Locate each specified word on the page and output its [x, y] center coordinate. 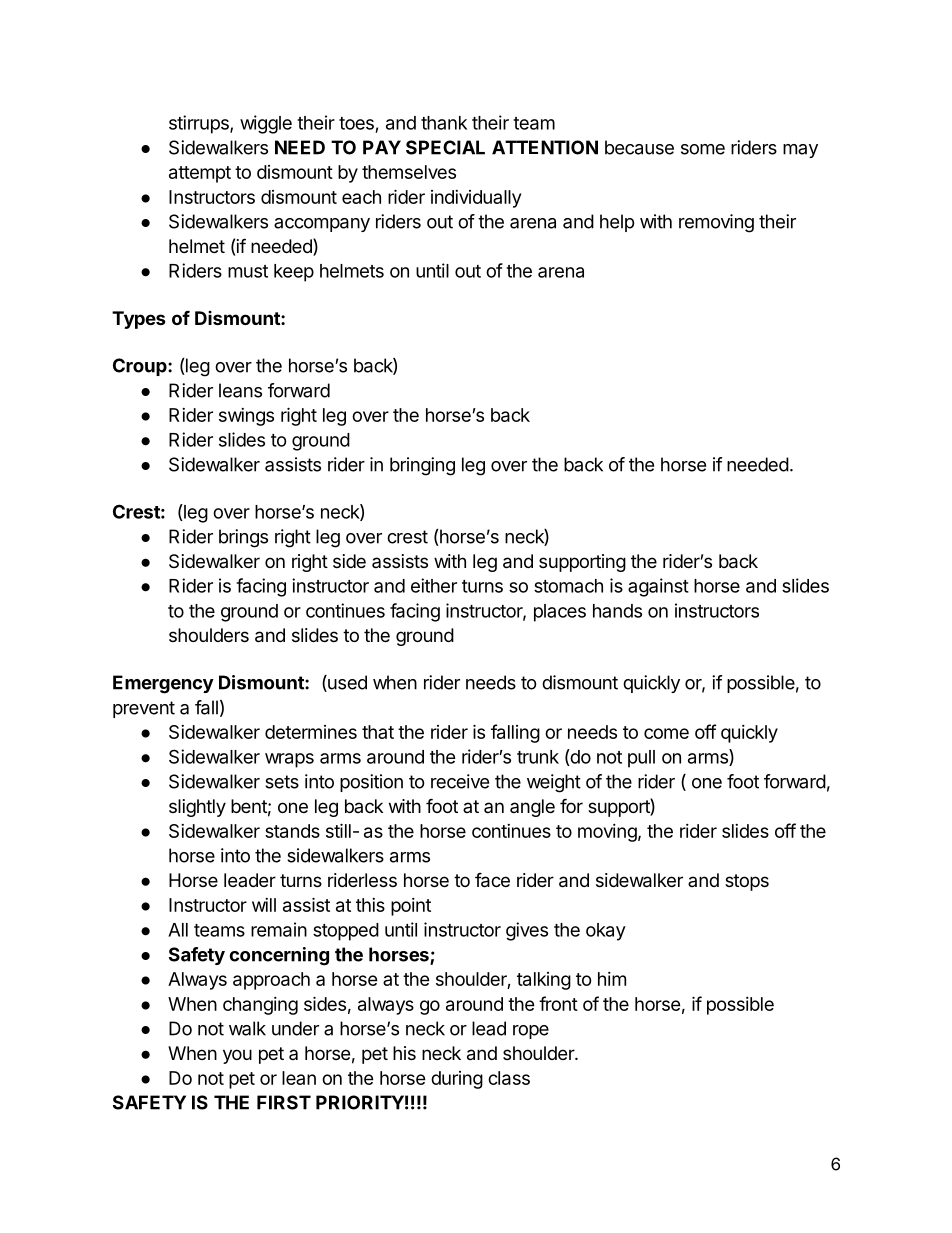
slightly [197, 808]
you [237, 1056]
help [617, 223]
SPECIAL [445, 147]
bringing [422, 466]
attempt [200, 174]
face [492, 880]
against [658, 587]
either [434, 585]
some [703, 149]
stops [747, 882]
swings [246, 417]
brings [243, 538]
